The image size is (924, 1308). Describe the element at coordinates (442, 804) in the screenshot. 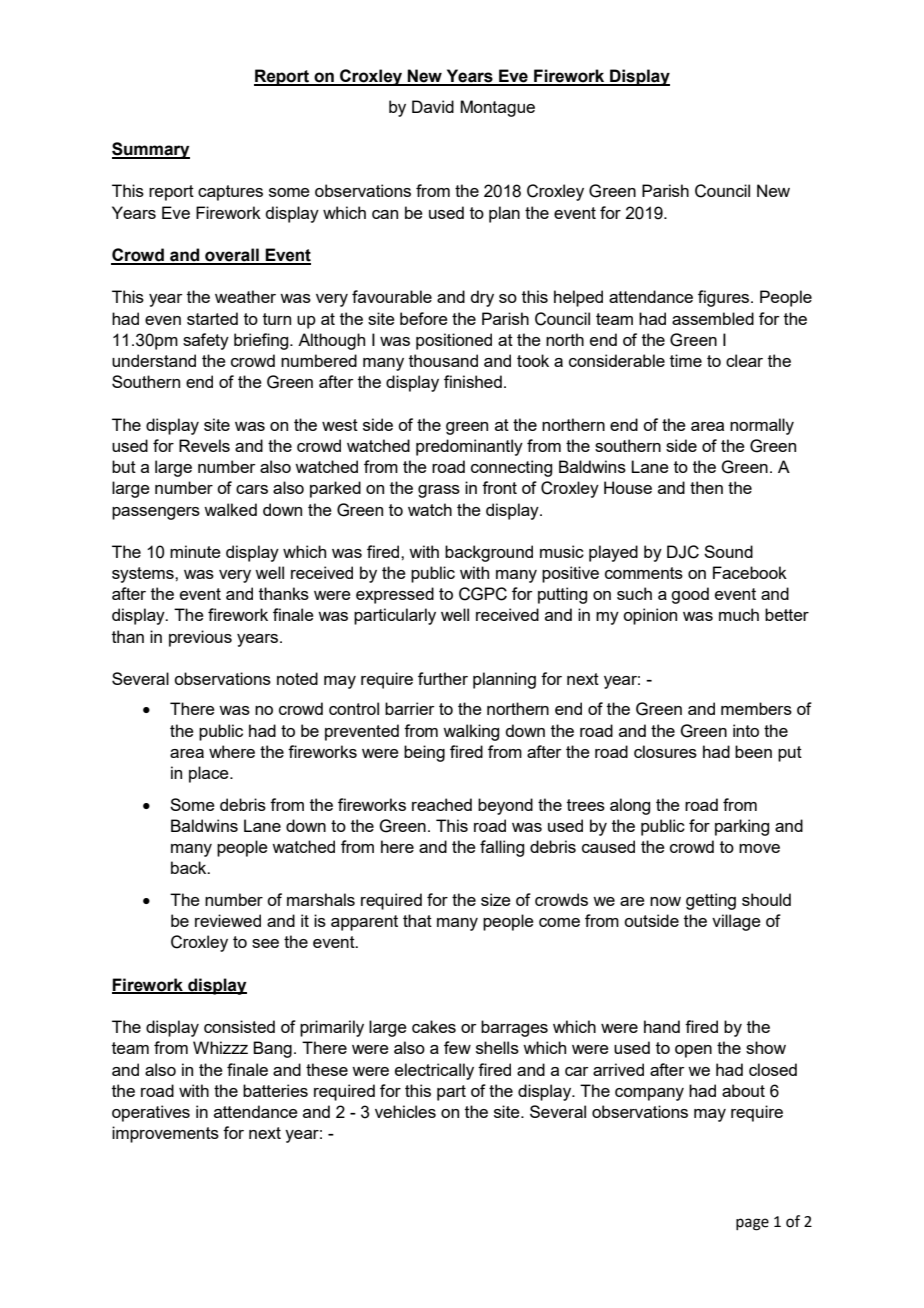

I see `reached` at that location.
